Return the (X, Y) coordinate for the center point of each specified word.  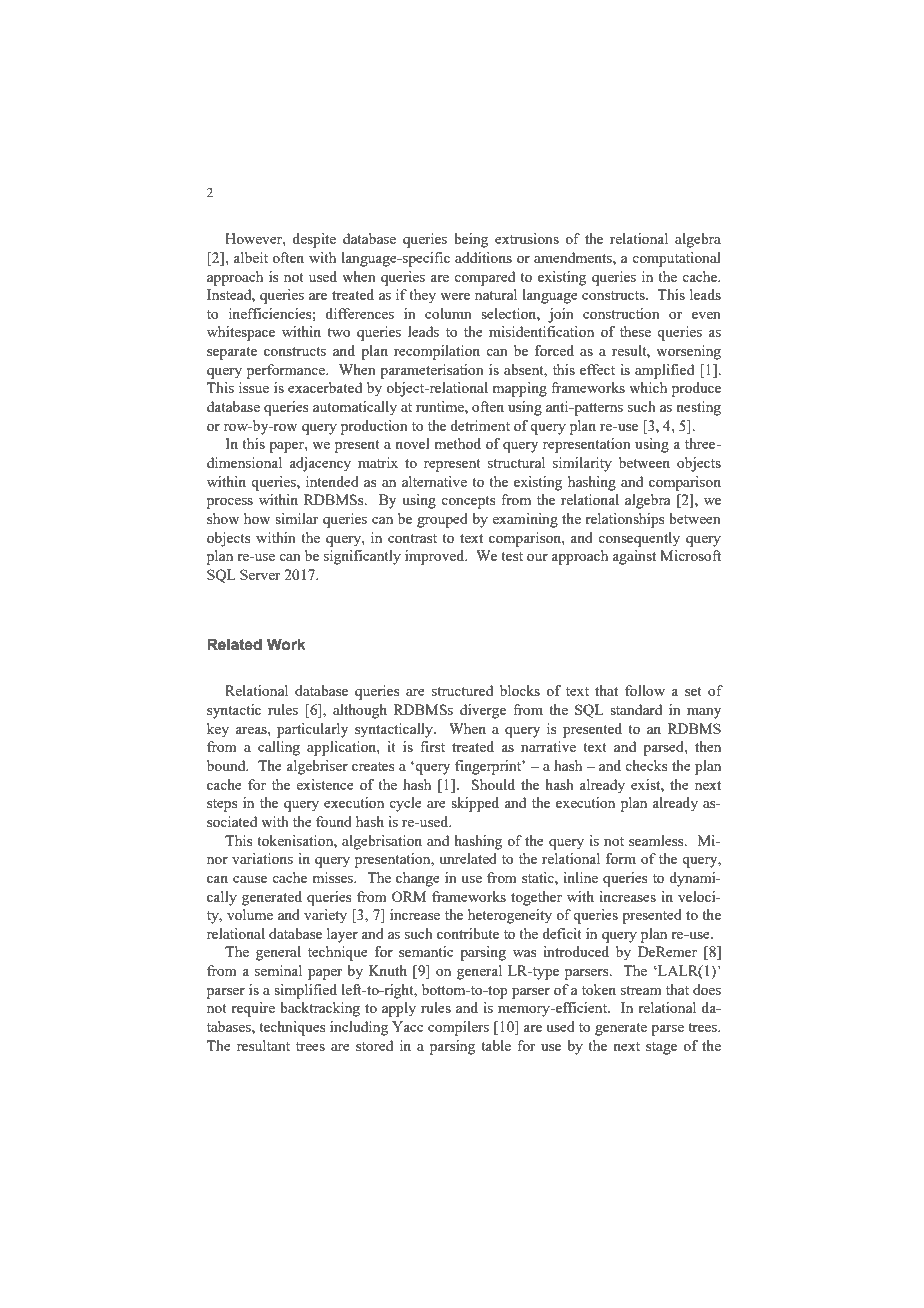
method (457, 443)
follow (645, 690)
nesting (698, 408)
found (334, 821)
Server (260, 574)
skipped (475, 804)
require (253, 1009)
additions (483, 257)
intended (332, 481)
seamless (657, 840)
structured (462, 690)
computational (676, 259)
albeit (250, 257)
